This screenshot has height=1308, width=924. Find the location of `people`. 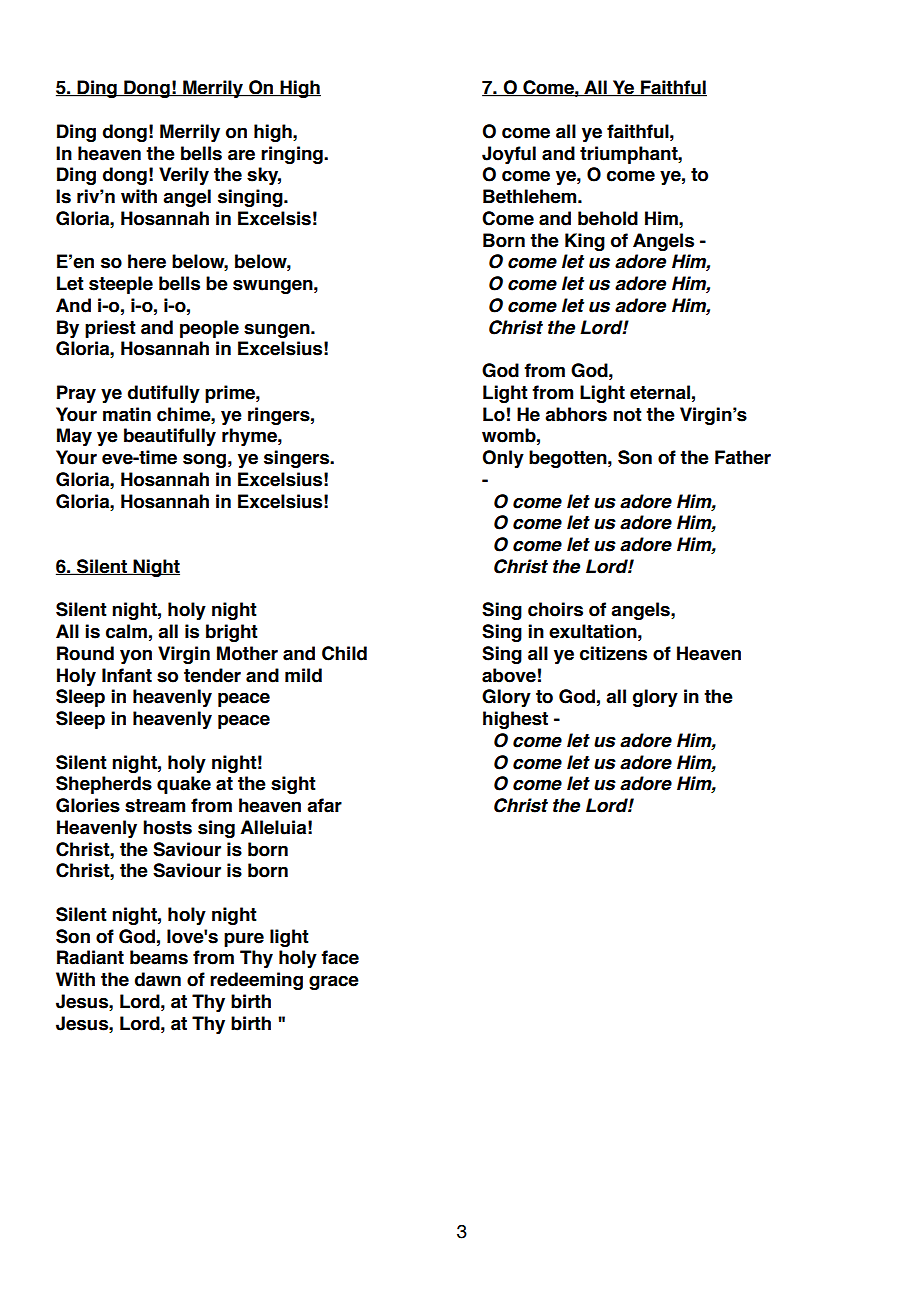

people is located at coordinates (209, 329).
